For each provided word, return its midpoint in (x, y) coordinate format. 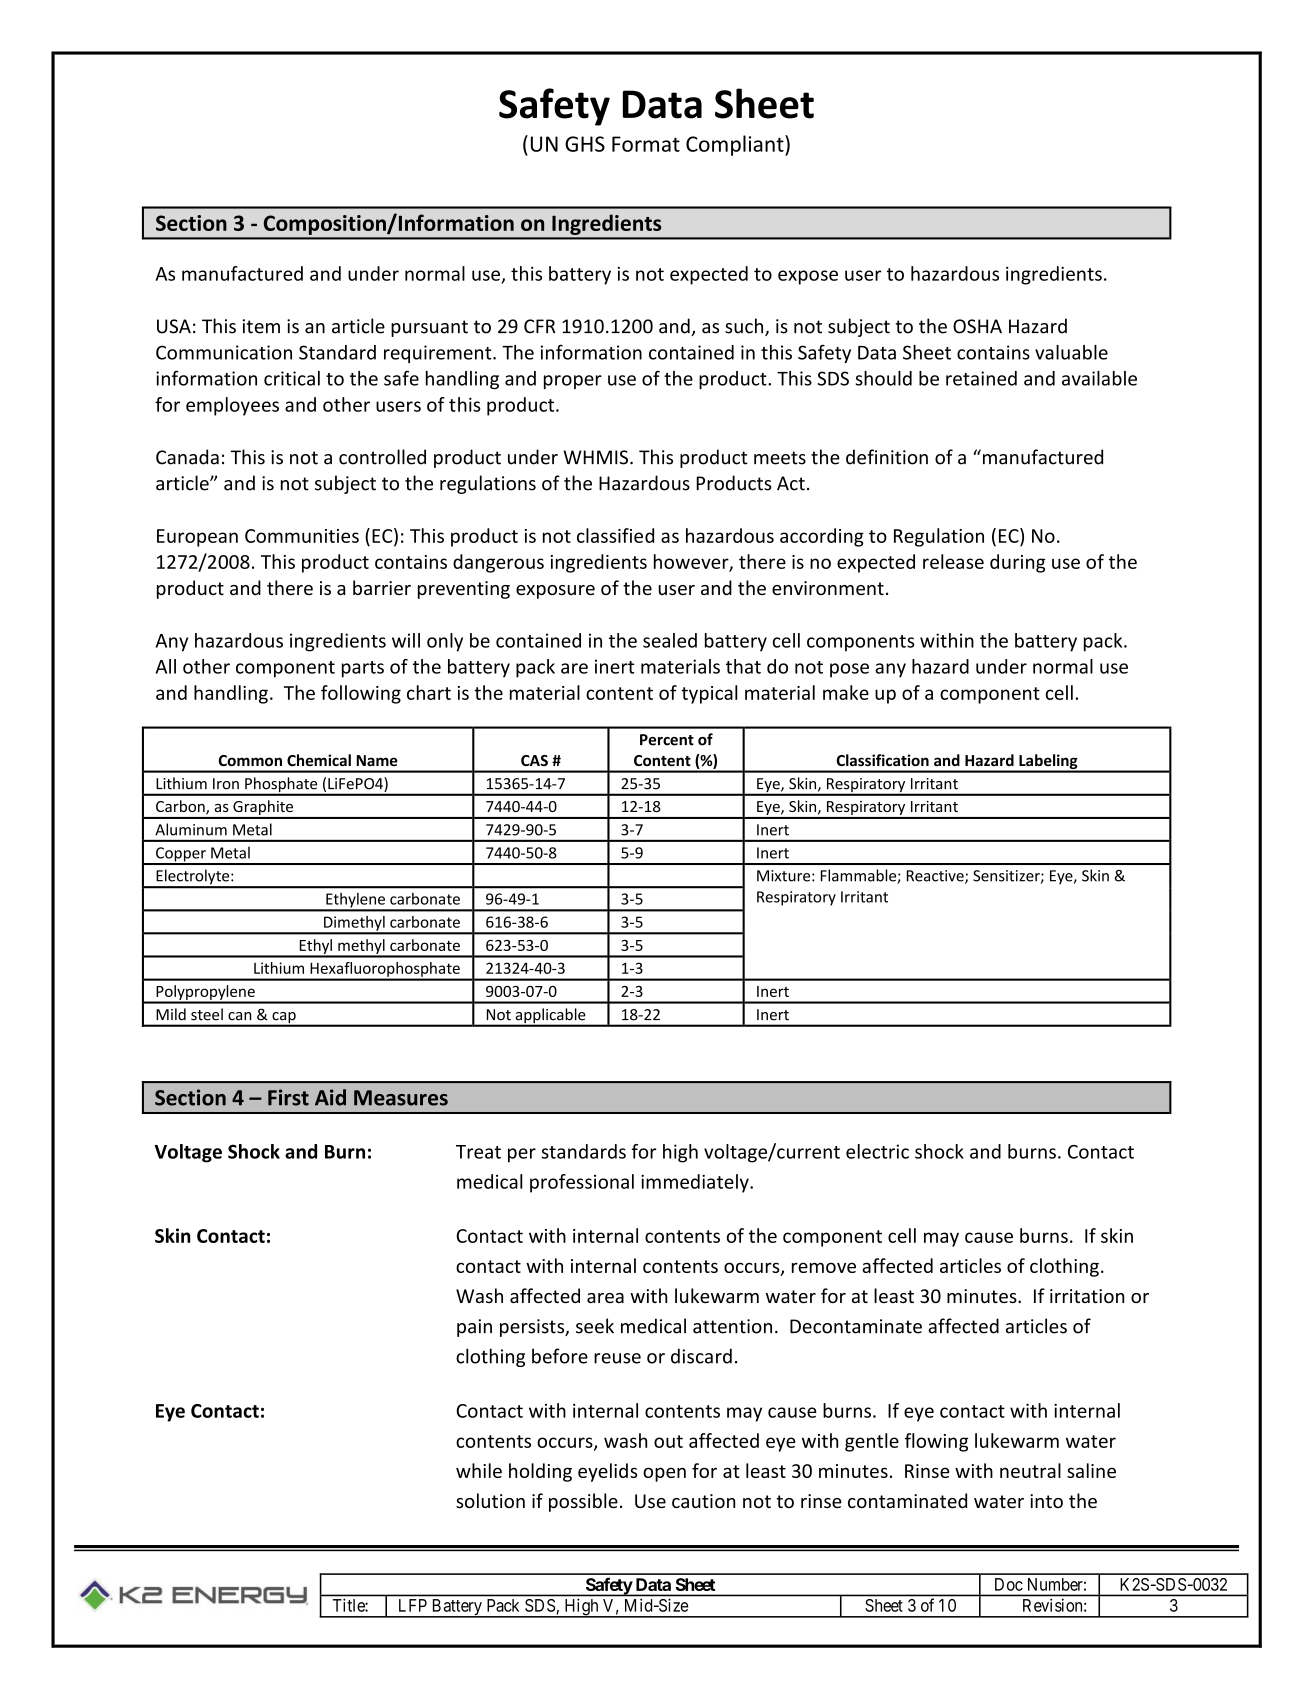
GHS (585, 144)
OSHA (977, 326)
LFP (413, 1605)
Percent (667, 740)
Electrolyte (193, 878)
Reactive (936, 877)
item (261, 326)
